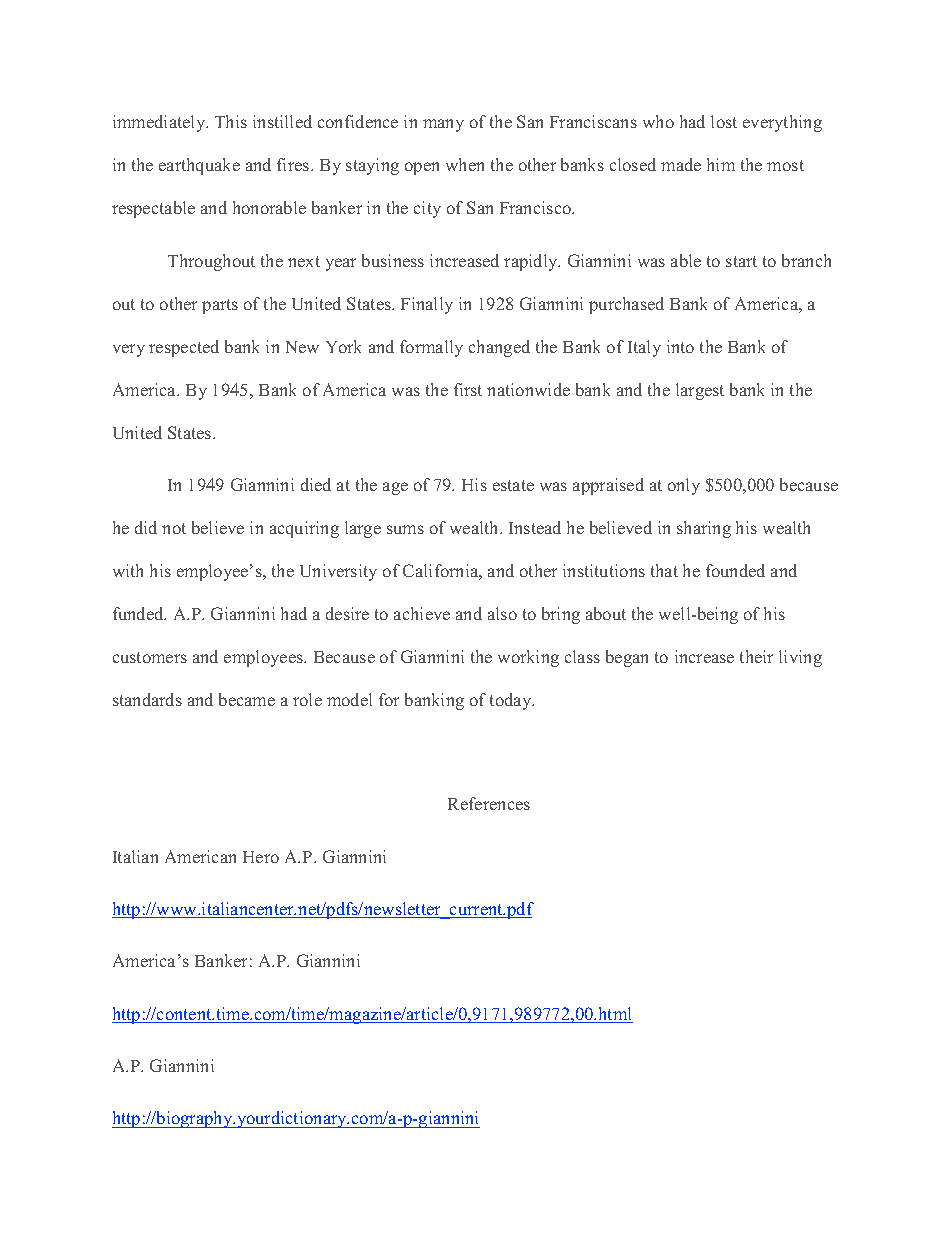  Describe the element at coordinates (465, 164) in the screenshot. I see `when` at that location.
